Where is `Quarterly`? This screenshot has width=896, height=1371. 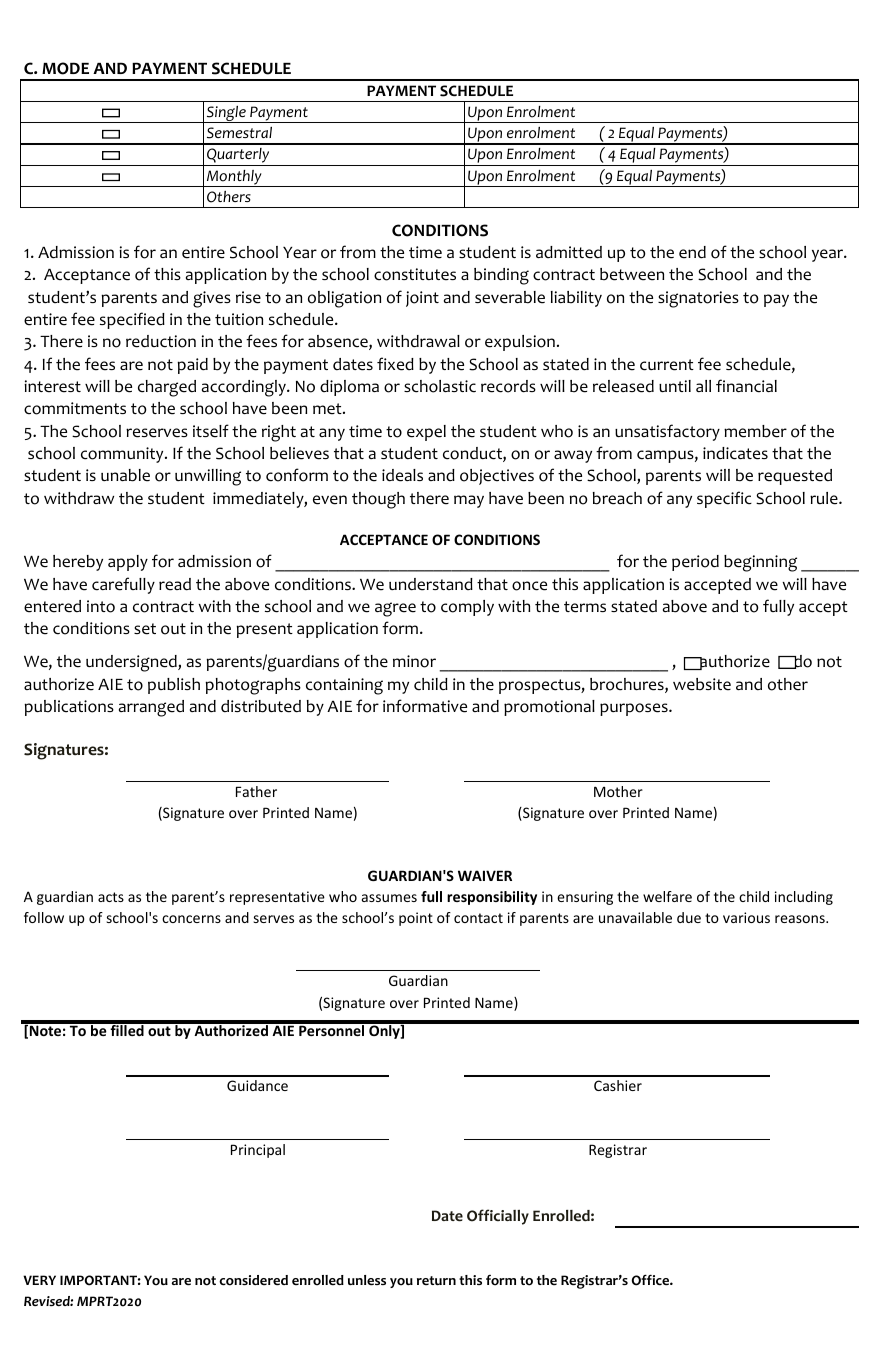 Quarterly is located at coordinates (238, 157).
